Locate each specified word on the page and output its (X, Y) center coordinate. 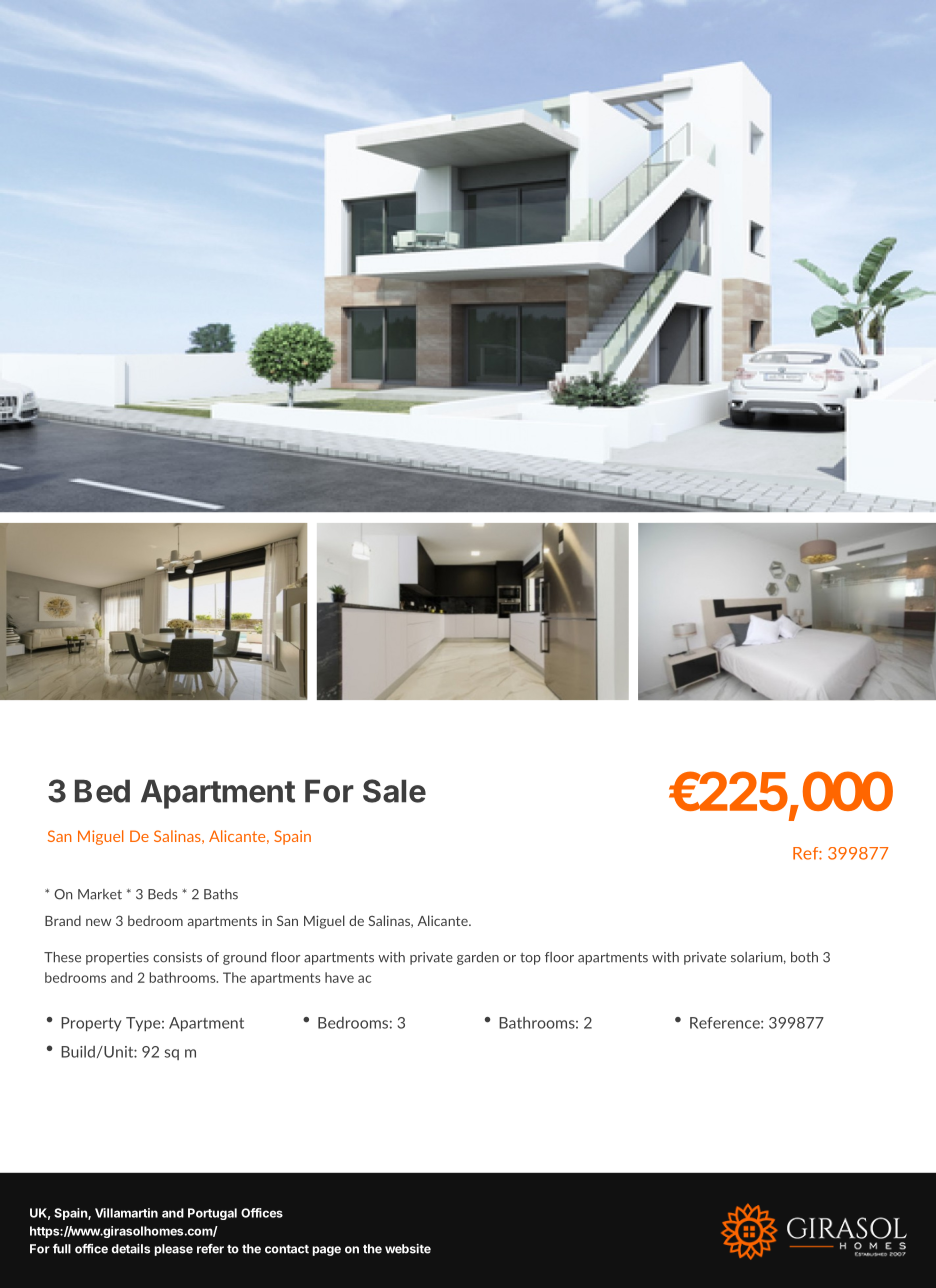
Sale (394, 791)
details (130, 1249)
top (530, 959)
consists (177, 957)
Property (91, 1024)
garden (478, 958)
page (326, 1251)
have (339, 977)
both (804, 957)
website (408, 1249)
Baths (221, 894)
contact (287, 1249)
